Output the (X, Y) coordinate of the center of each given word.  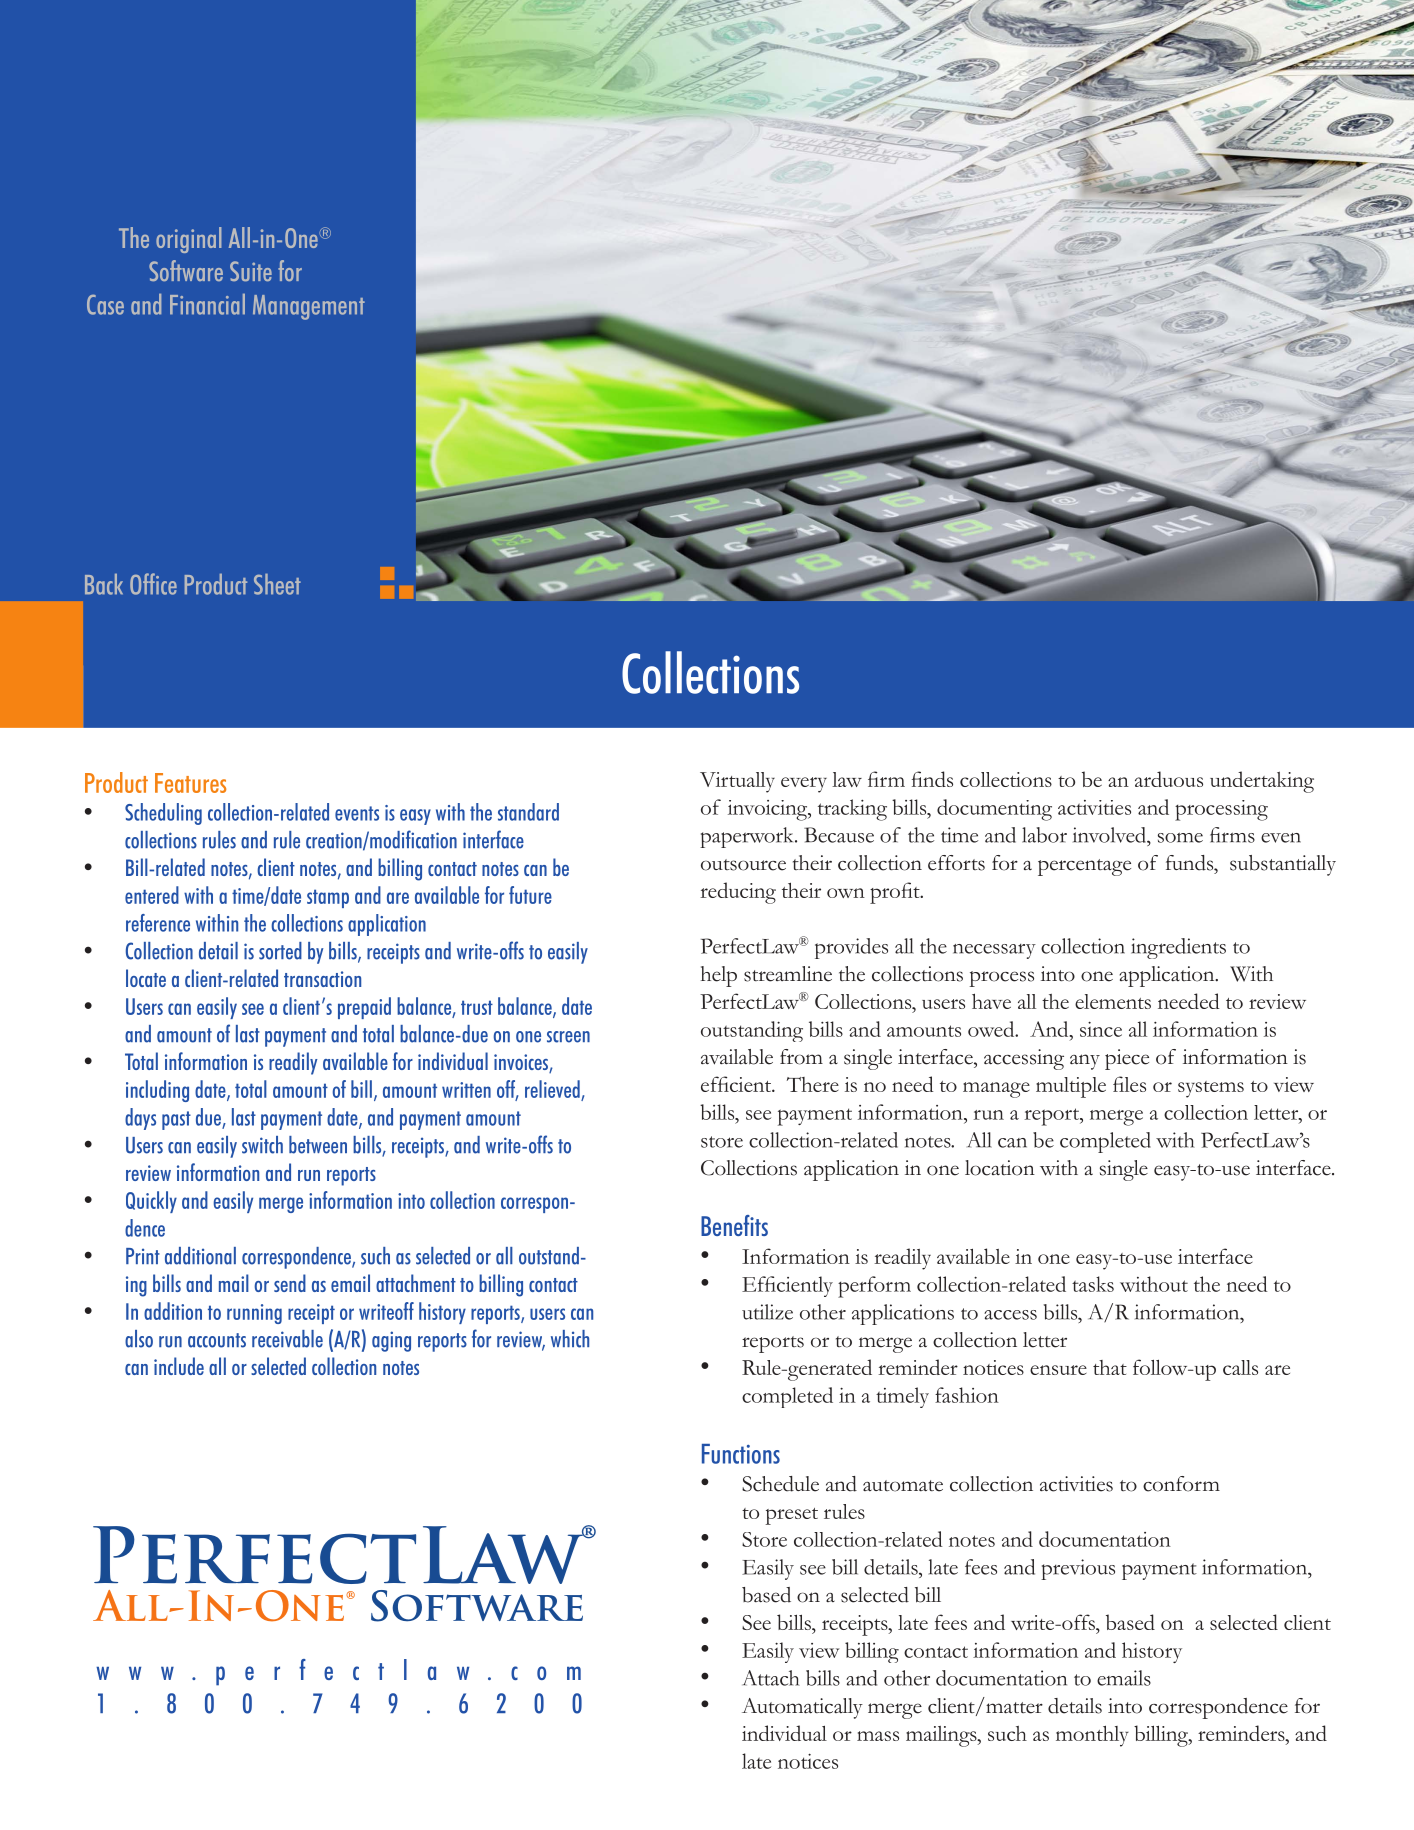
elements (1113, 1001)
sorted (280, 951)
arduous (1169, 779)
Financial (207, 304)
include (179, 1366)
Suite (251, 271)
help (719, 976)
